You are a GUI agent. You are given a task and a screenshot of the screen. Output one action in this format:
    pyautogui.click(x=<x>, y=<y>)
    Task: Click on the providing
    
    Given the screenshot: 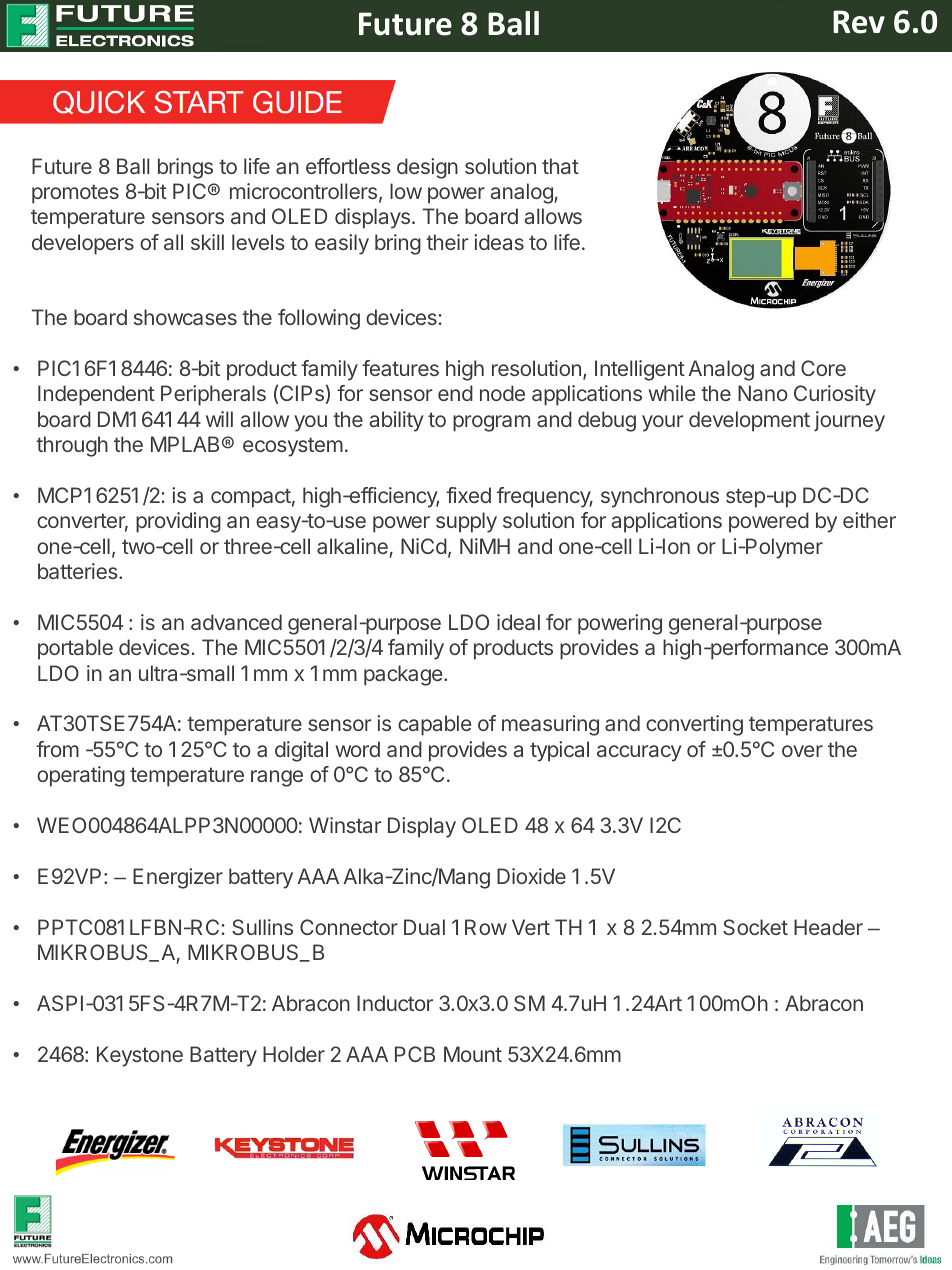 What is the action you would take?
    pyautogui.click(x=178, y=522)
